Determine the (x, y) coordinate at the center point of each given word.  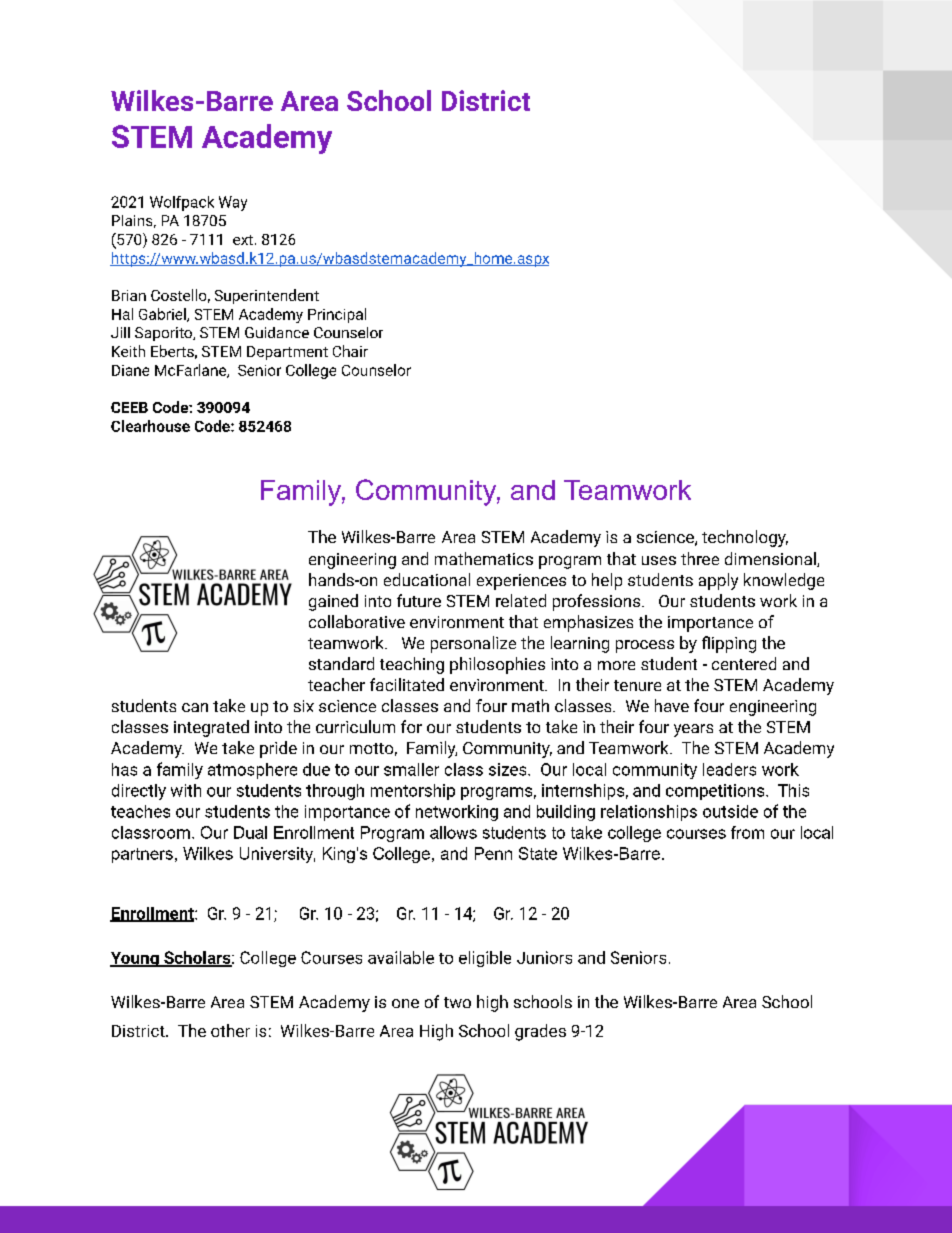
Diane (130, 370)
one (405, 1003)
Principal (337, 315)
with (186, 790)
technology (745, 538)
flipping (729, 644)
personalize (473, 644)
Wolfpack (182, 203)
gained (333, 602)
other (230, 1030)
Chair (350, 351)
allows (453, 832)
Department (287, 353)
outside (730, 811)
